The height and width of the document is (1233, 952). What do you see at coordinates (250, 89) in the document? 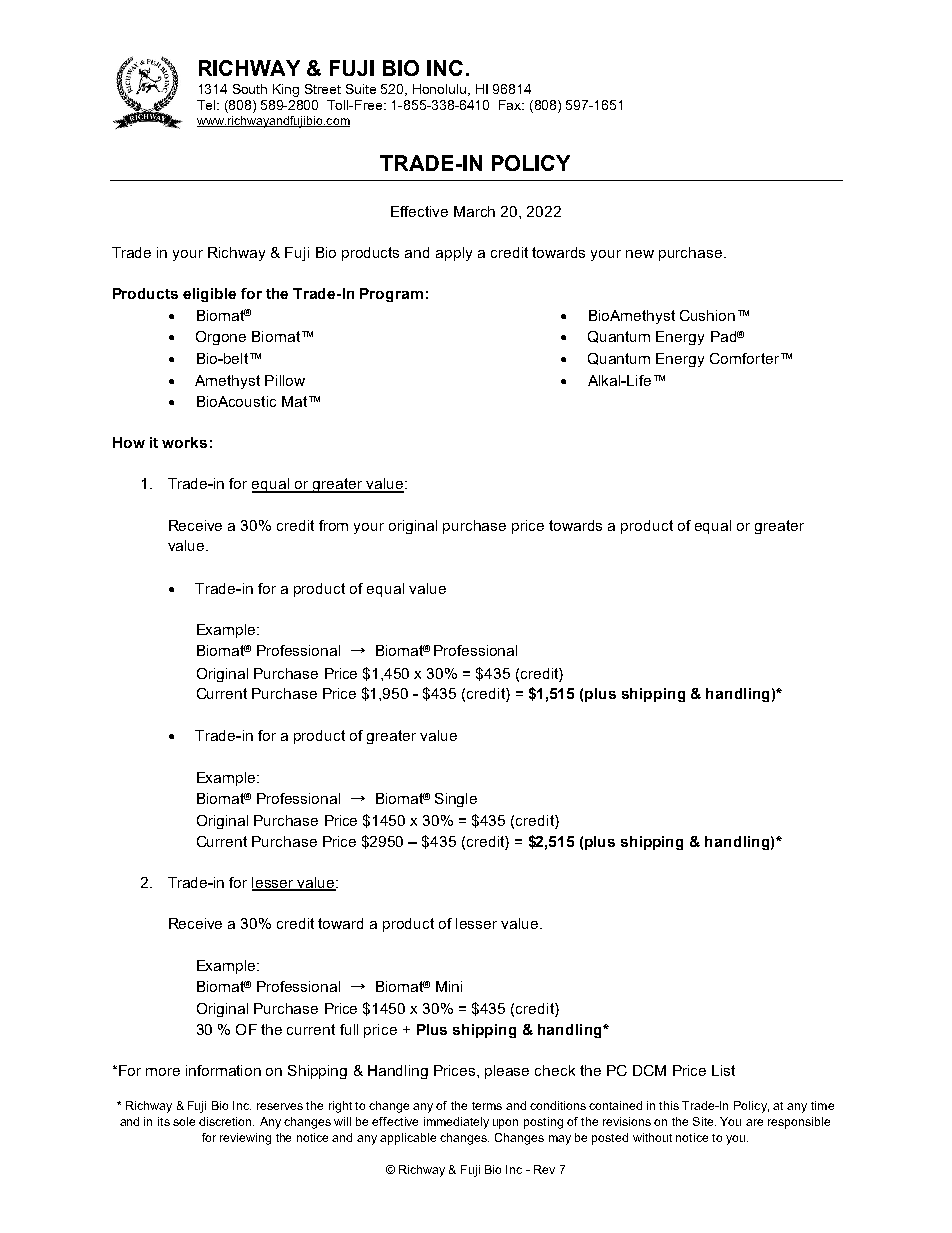
I see `South` at bounding box center [250, 89].
